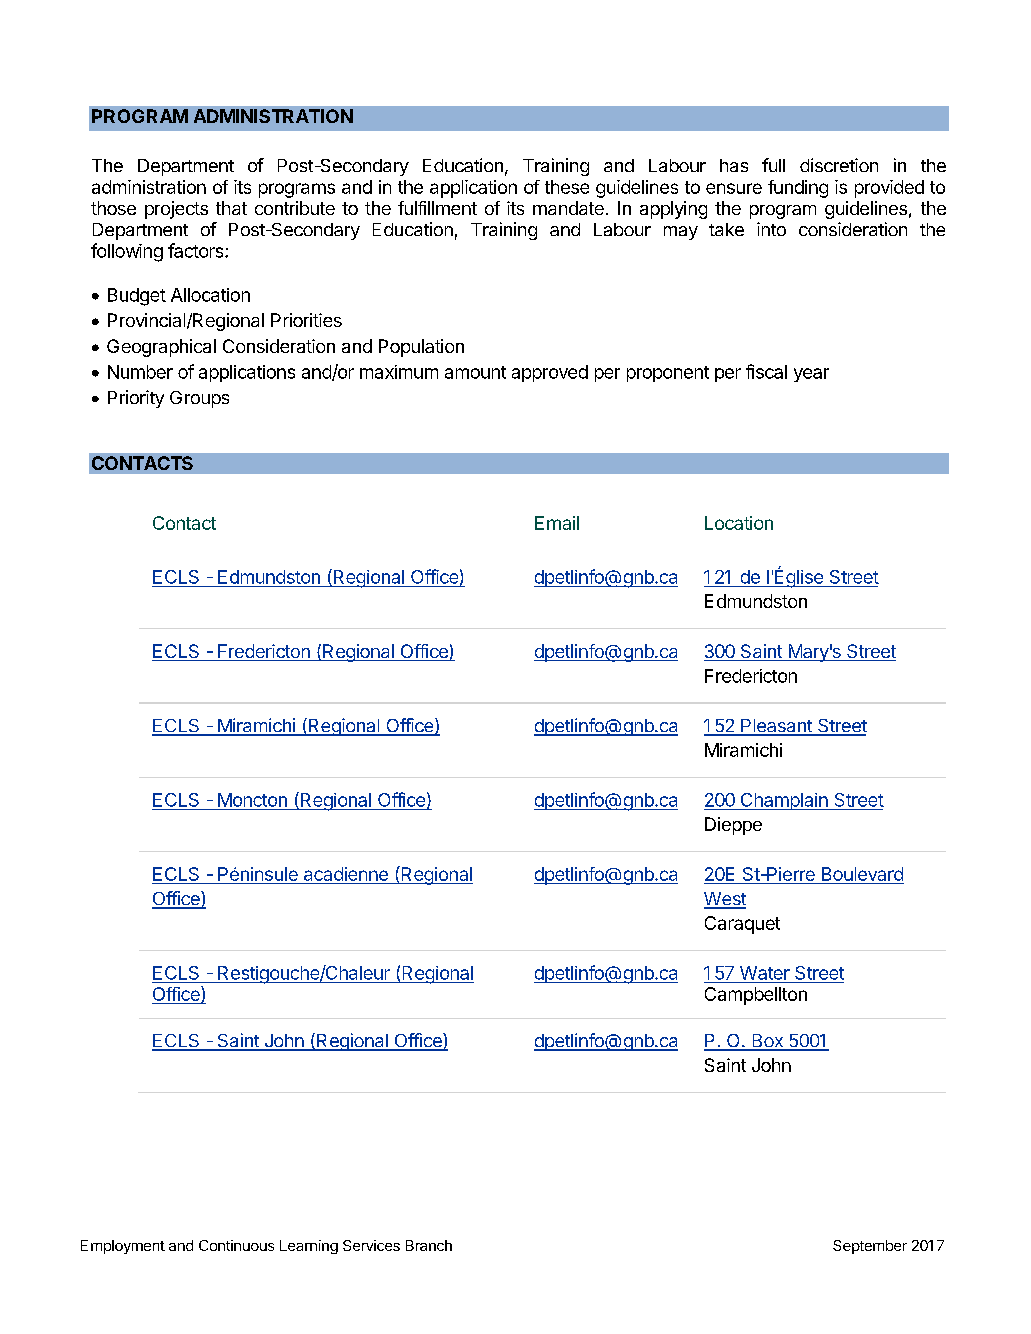 The width and height of the screenshot is (1031, 1334). Describe the element at coordinates (557, 523) in the screenshot. I see `Email` at that location.
